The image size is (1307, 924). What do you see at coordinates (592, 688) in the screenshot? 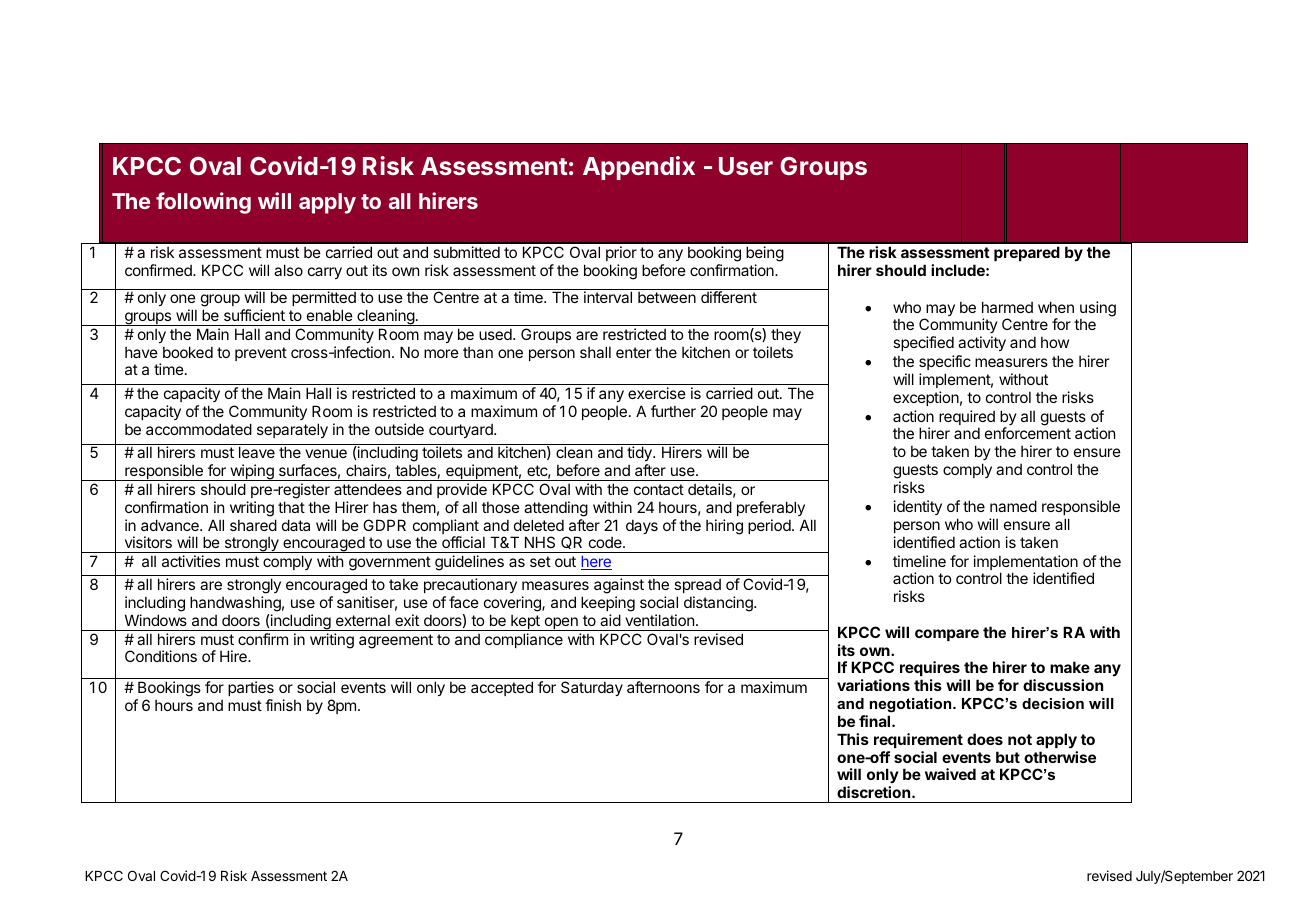
I see `Saturday` at bounding box center [592, 688].
